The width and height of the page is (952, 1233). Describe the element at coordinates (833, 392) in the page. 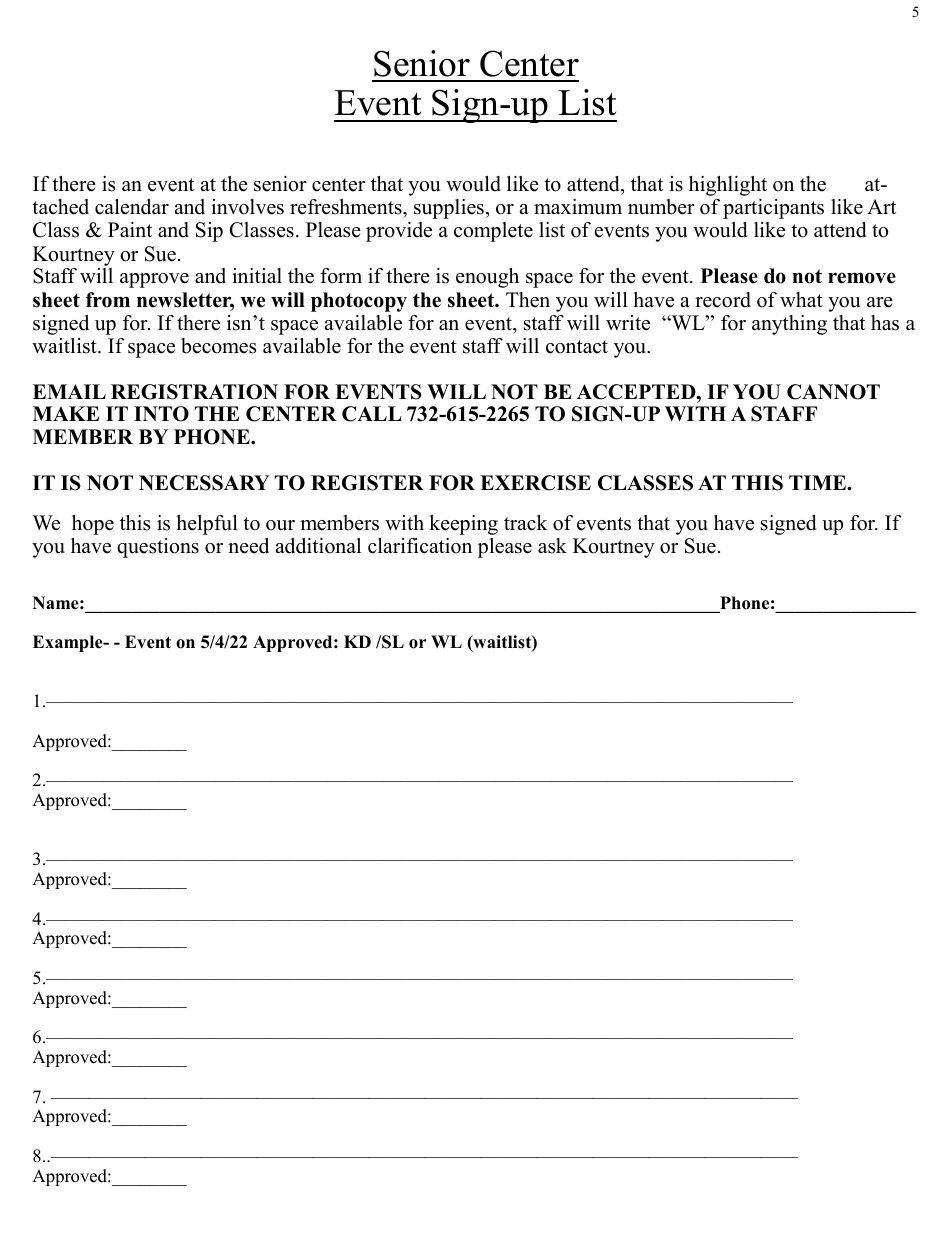

I see `CANNOT` at that location.
